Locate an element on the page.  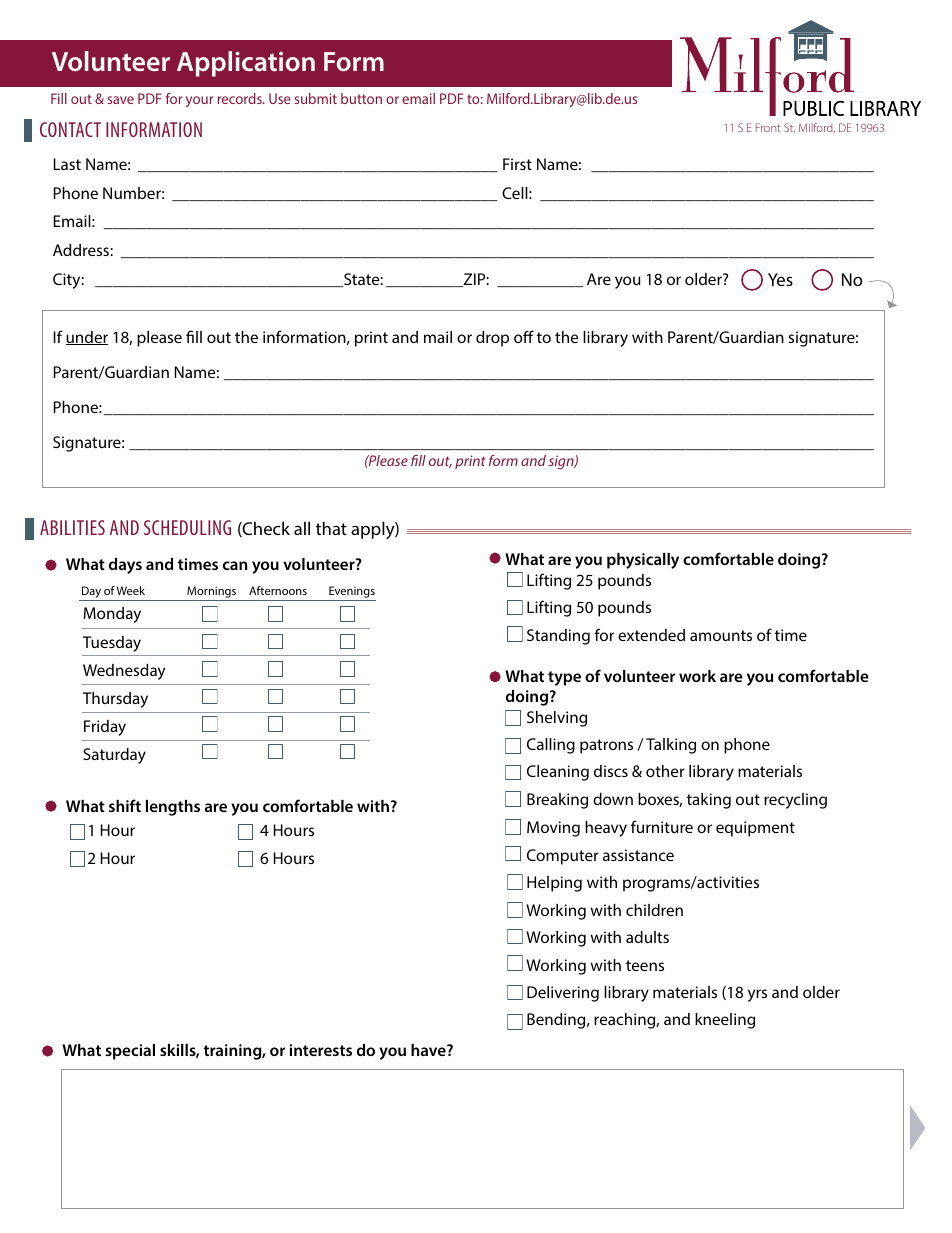
drop is located at coordinates (492, 339).
